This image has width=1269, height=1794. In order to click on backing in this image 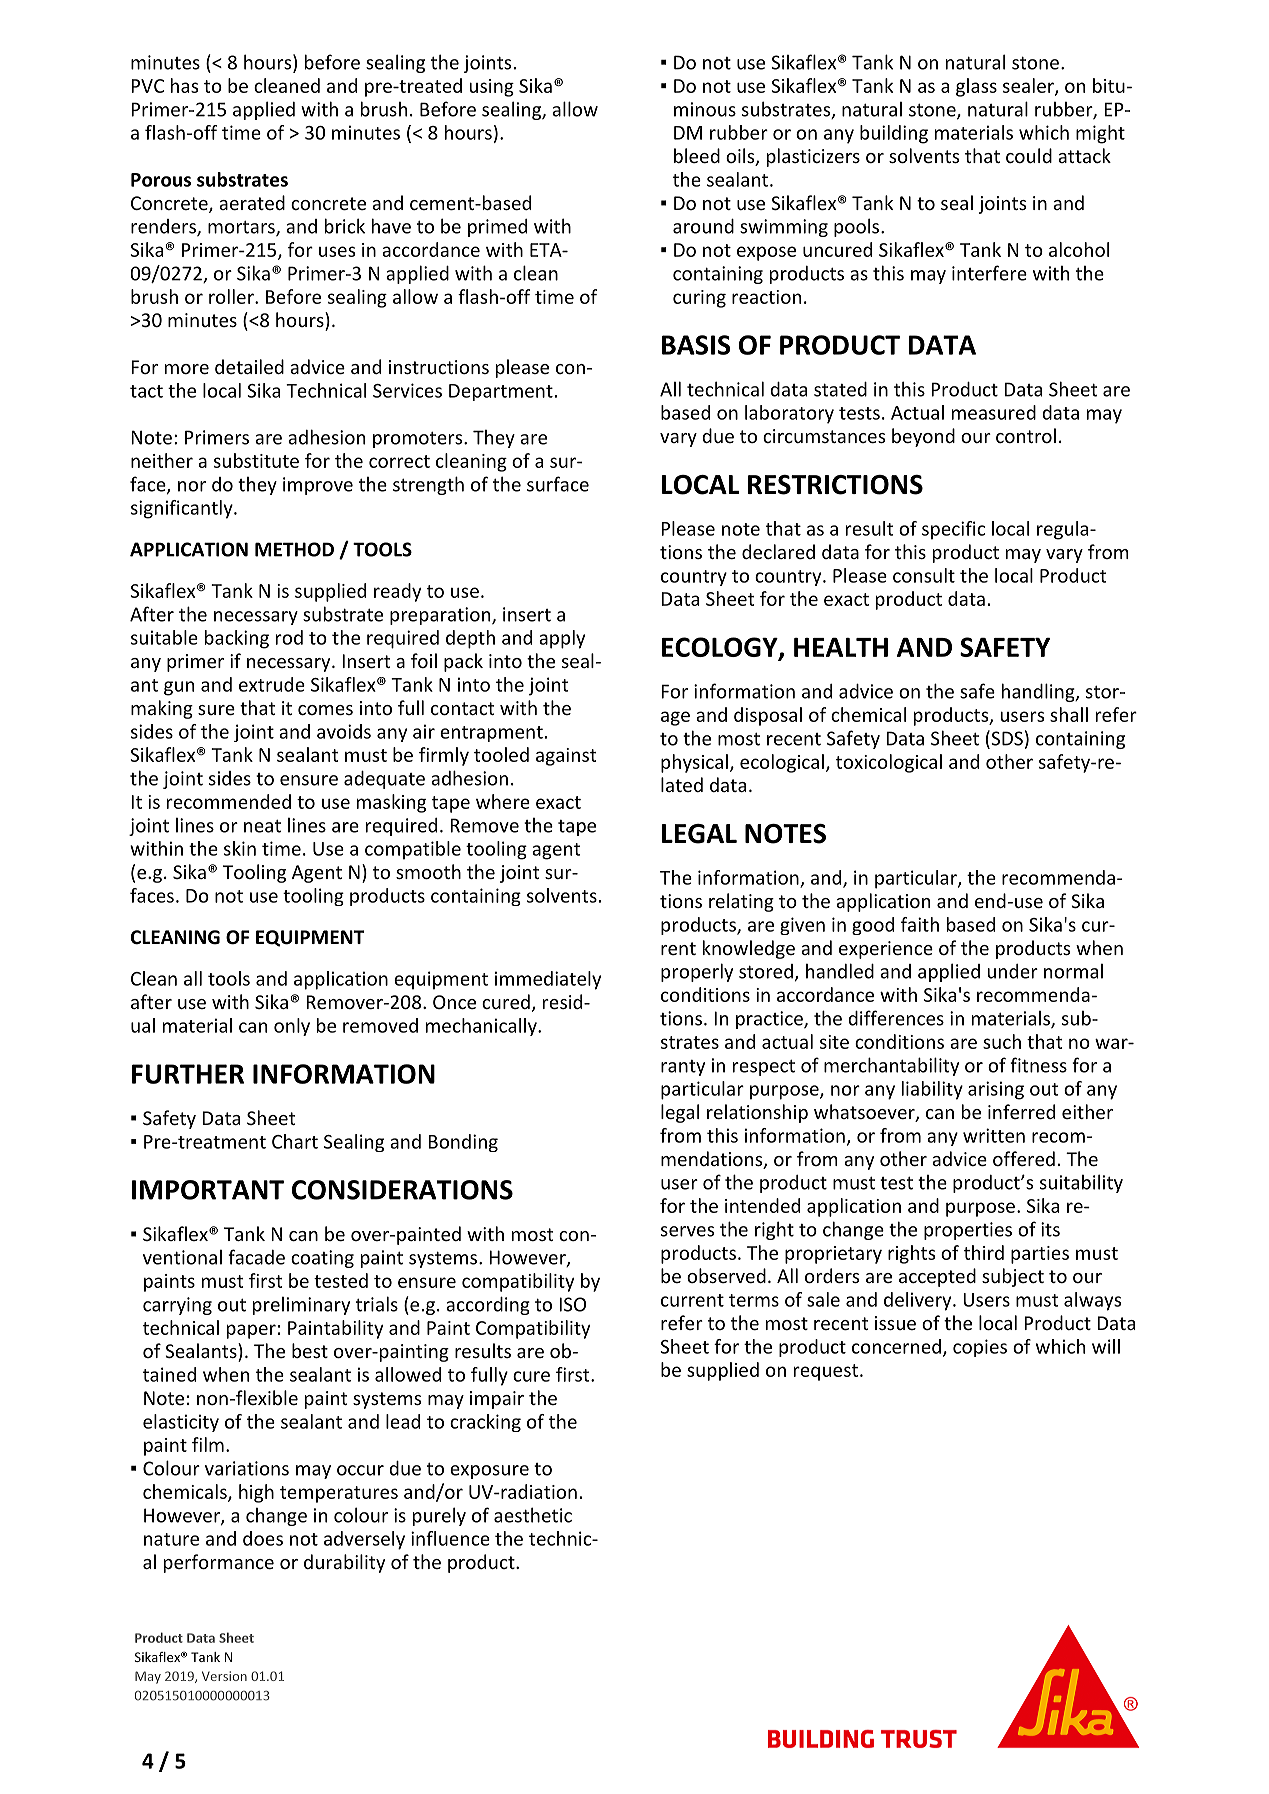, I will do `click(237, 639)`.
